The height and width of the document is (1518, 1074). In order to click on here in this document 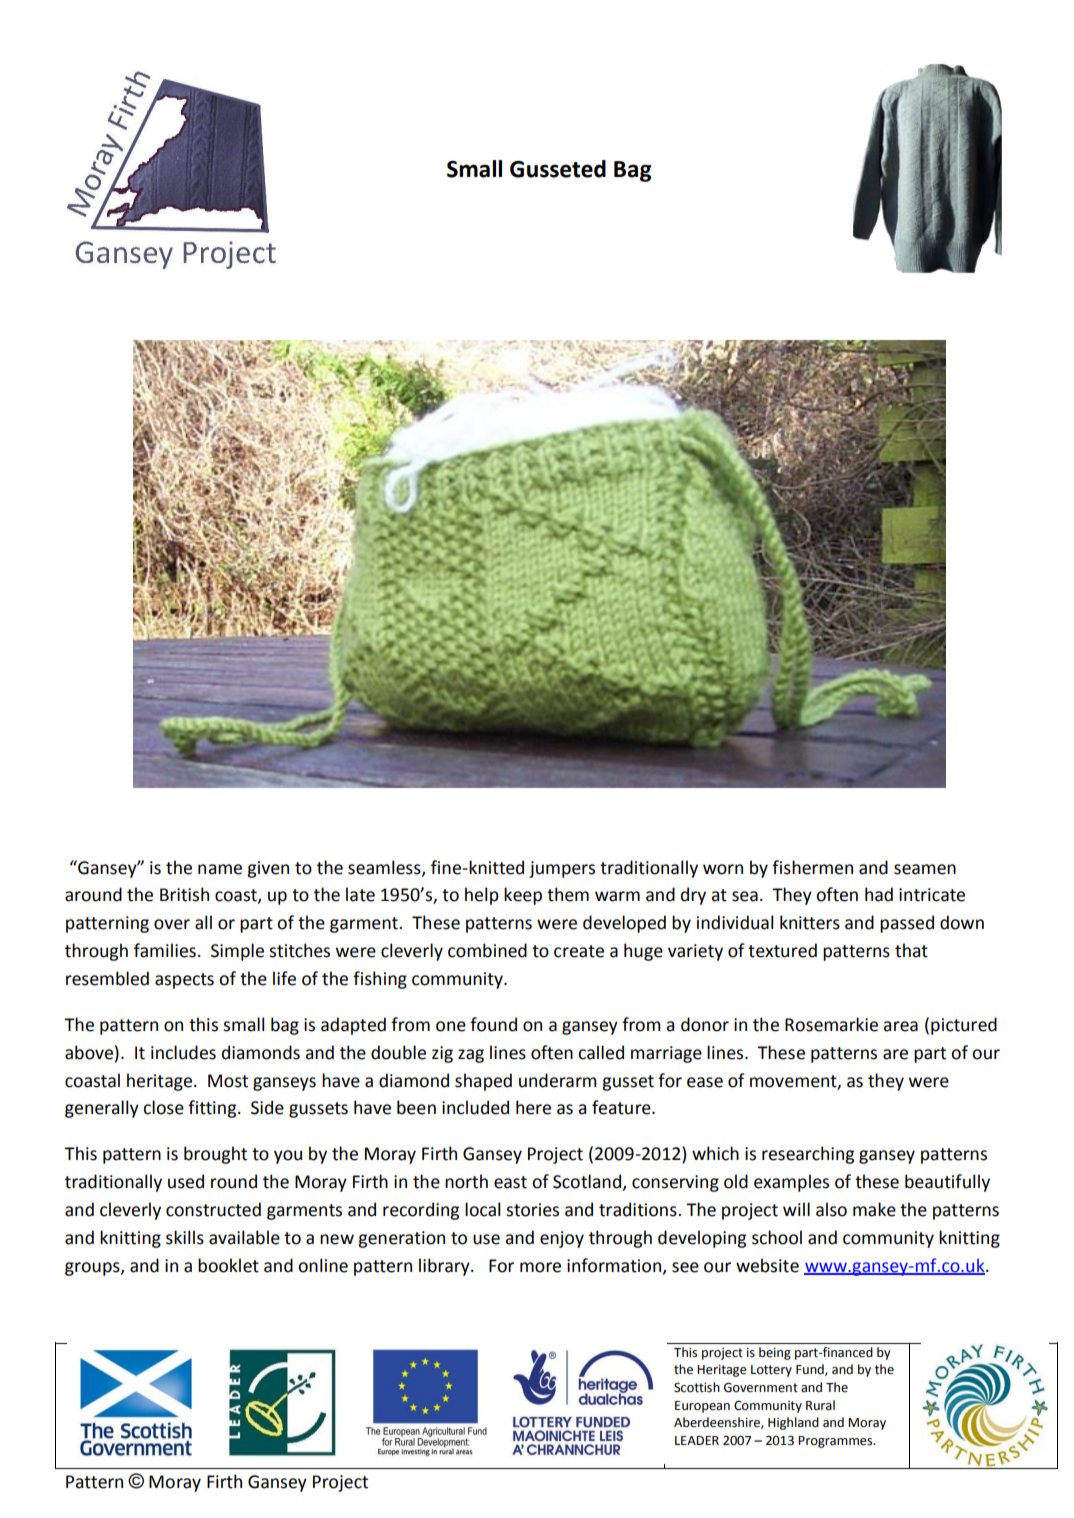, I will do `click(533, 1107)`.
